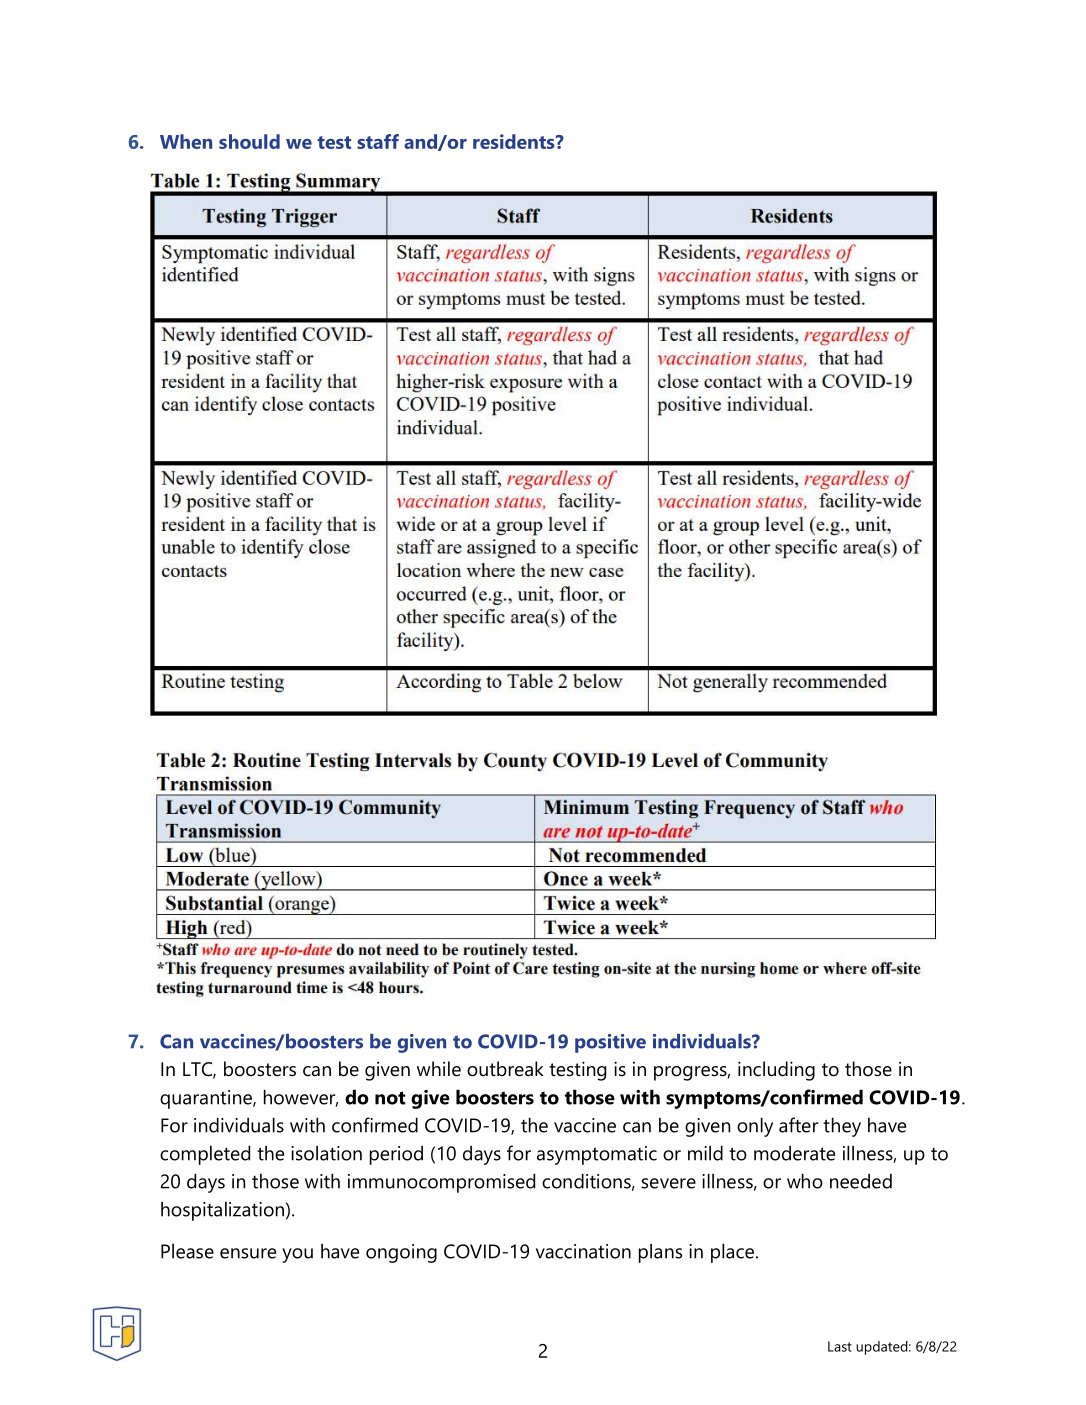 The height and width of the document is (1405, 1086). What do you see at coordinates (248, 1253) in the document?
I see `ensure` at bounding box center [248, 1253].
